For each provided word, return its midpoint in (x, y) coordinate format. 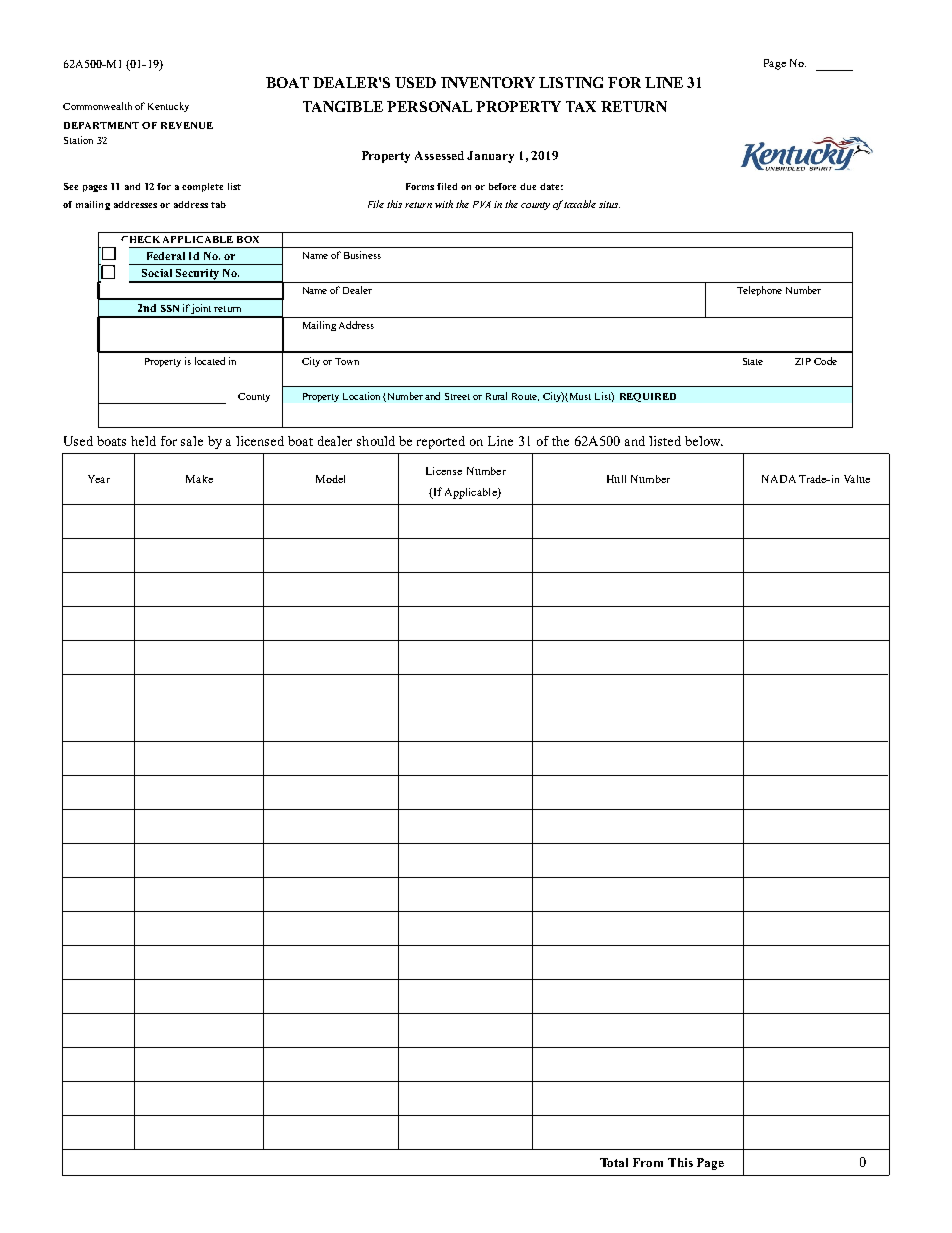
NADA (779, 479)
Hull (616, 479)
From (648, 1162)
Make (199, 479)
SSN (170, 308)
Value (857, 479)
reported (441, 442)
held (143, 441)
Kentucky (168, 107)
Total (614, 1162)
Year (99, 479)
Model (330, 479)
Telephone (759, 291)
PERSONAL (429, 106)
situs (609, 204)
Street (457, 396)
